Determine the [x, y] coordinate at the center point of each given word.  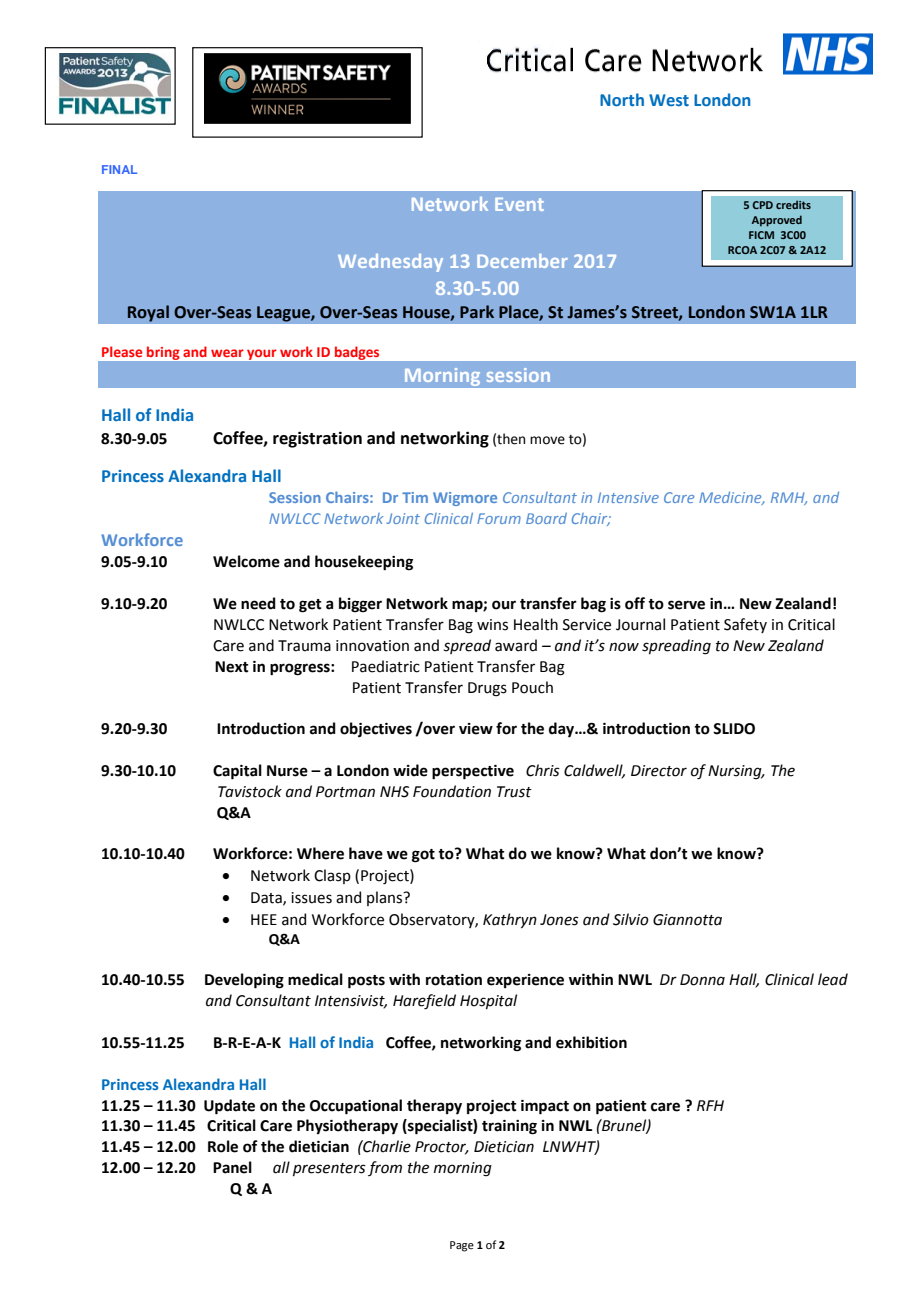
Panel [232, 1167]
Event [519, 204]
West [669, 100]
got [423, 856]
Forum [499, 518]
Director [659, 771]
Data [267, 898]
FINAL [119, 169]
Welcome [246, 561]
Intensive [628, 497]
